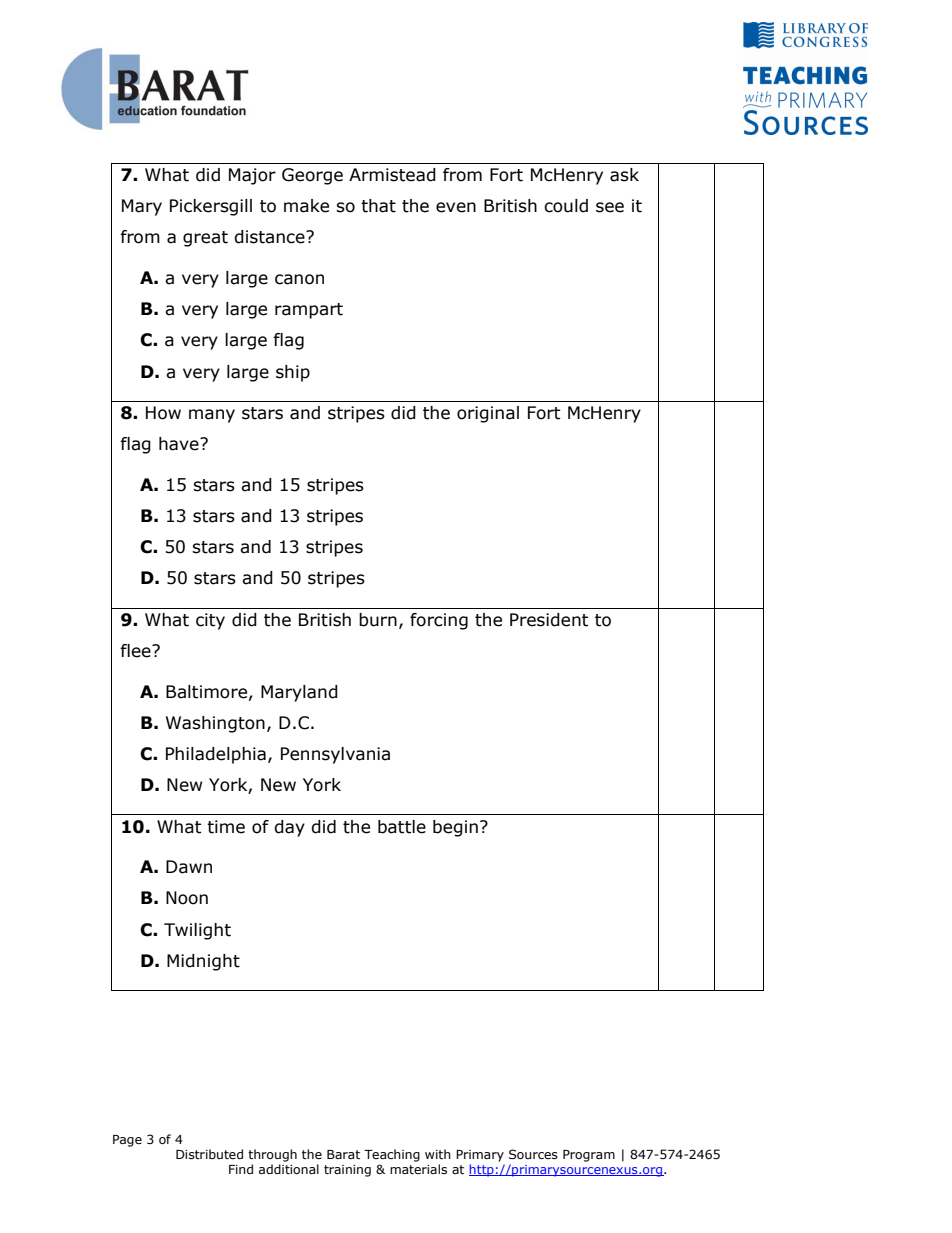 The height and width of the screenshot is (1233, 952). What do you see at coordinates (180, 444) in the screenshot?
I see `have` at bounding box center [180, 444].
